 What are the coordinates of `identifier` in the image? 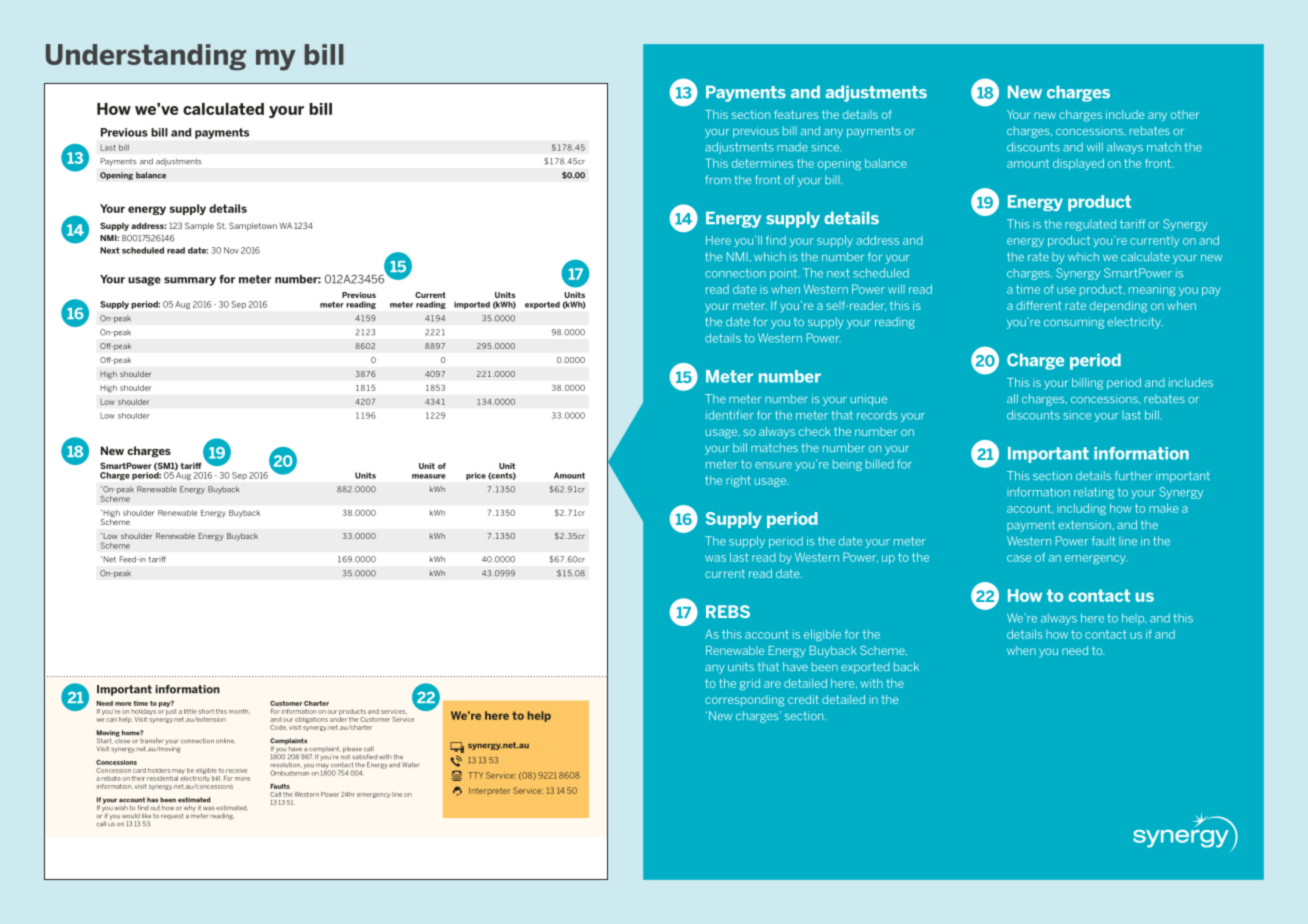 It's located at (730, 415).
